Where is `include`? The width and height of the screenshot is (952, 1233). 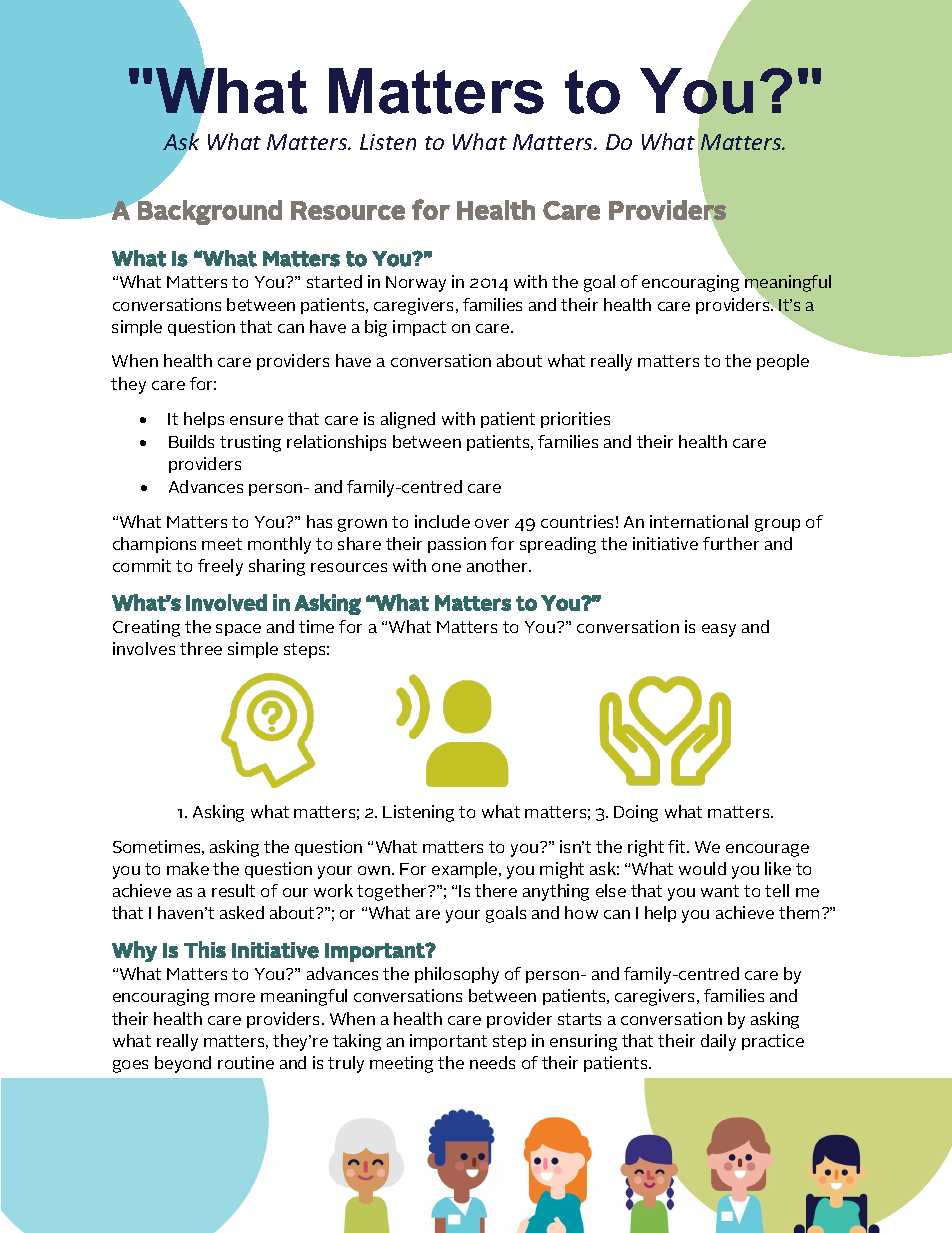 include is located at coordinates (442, 521).
